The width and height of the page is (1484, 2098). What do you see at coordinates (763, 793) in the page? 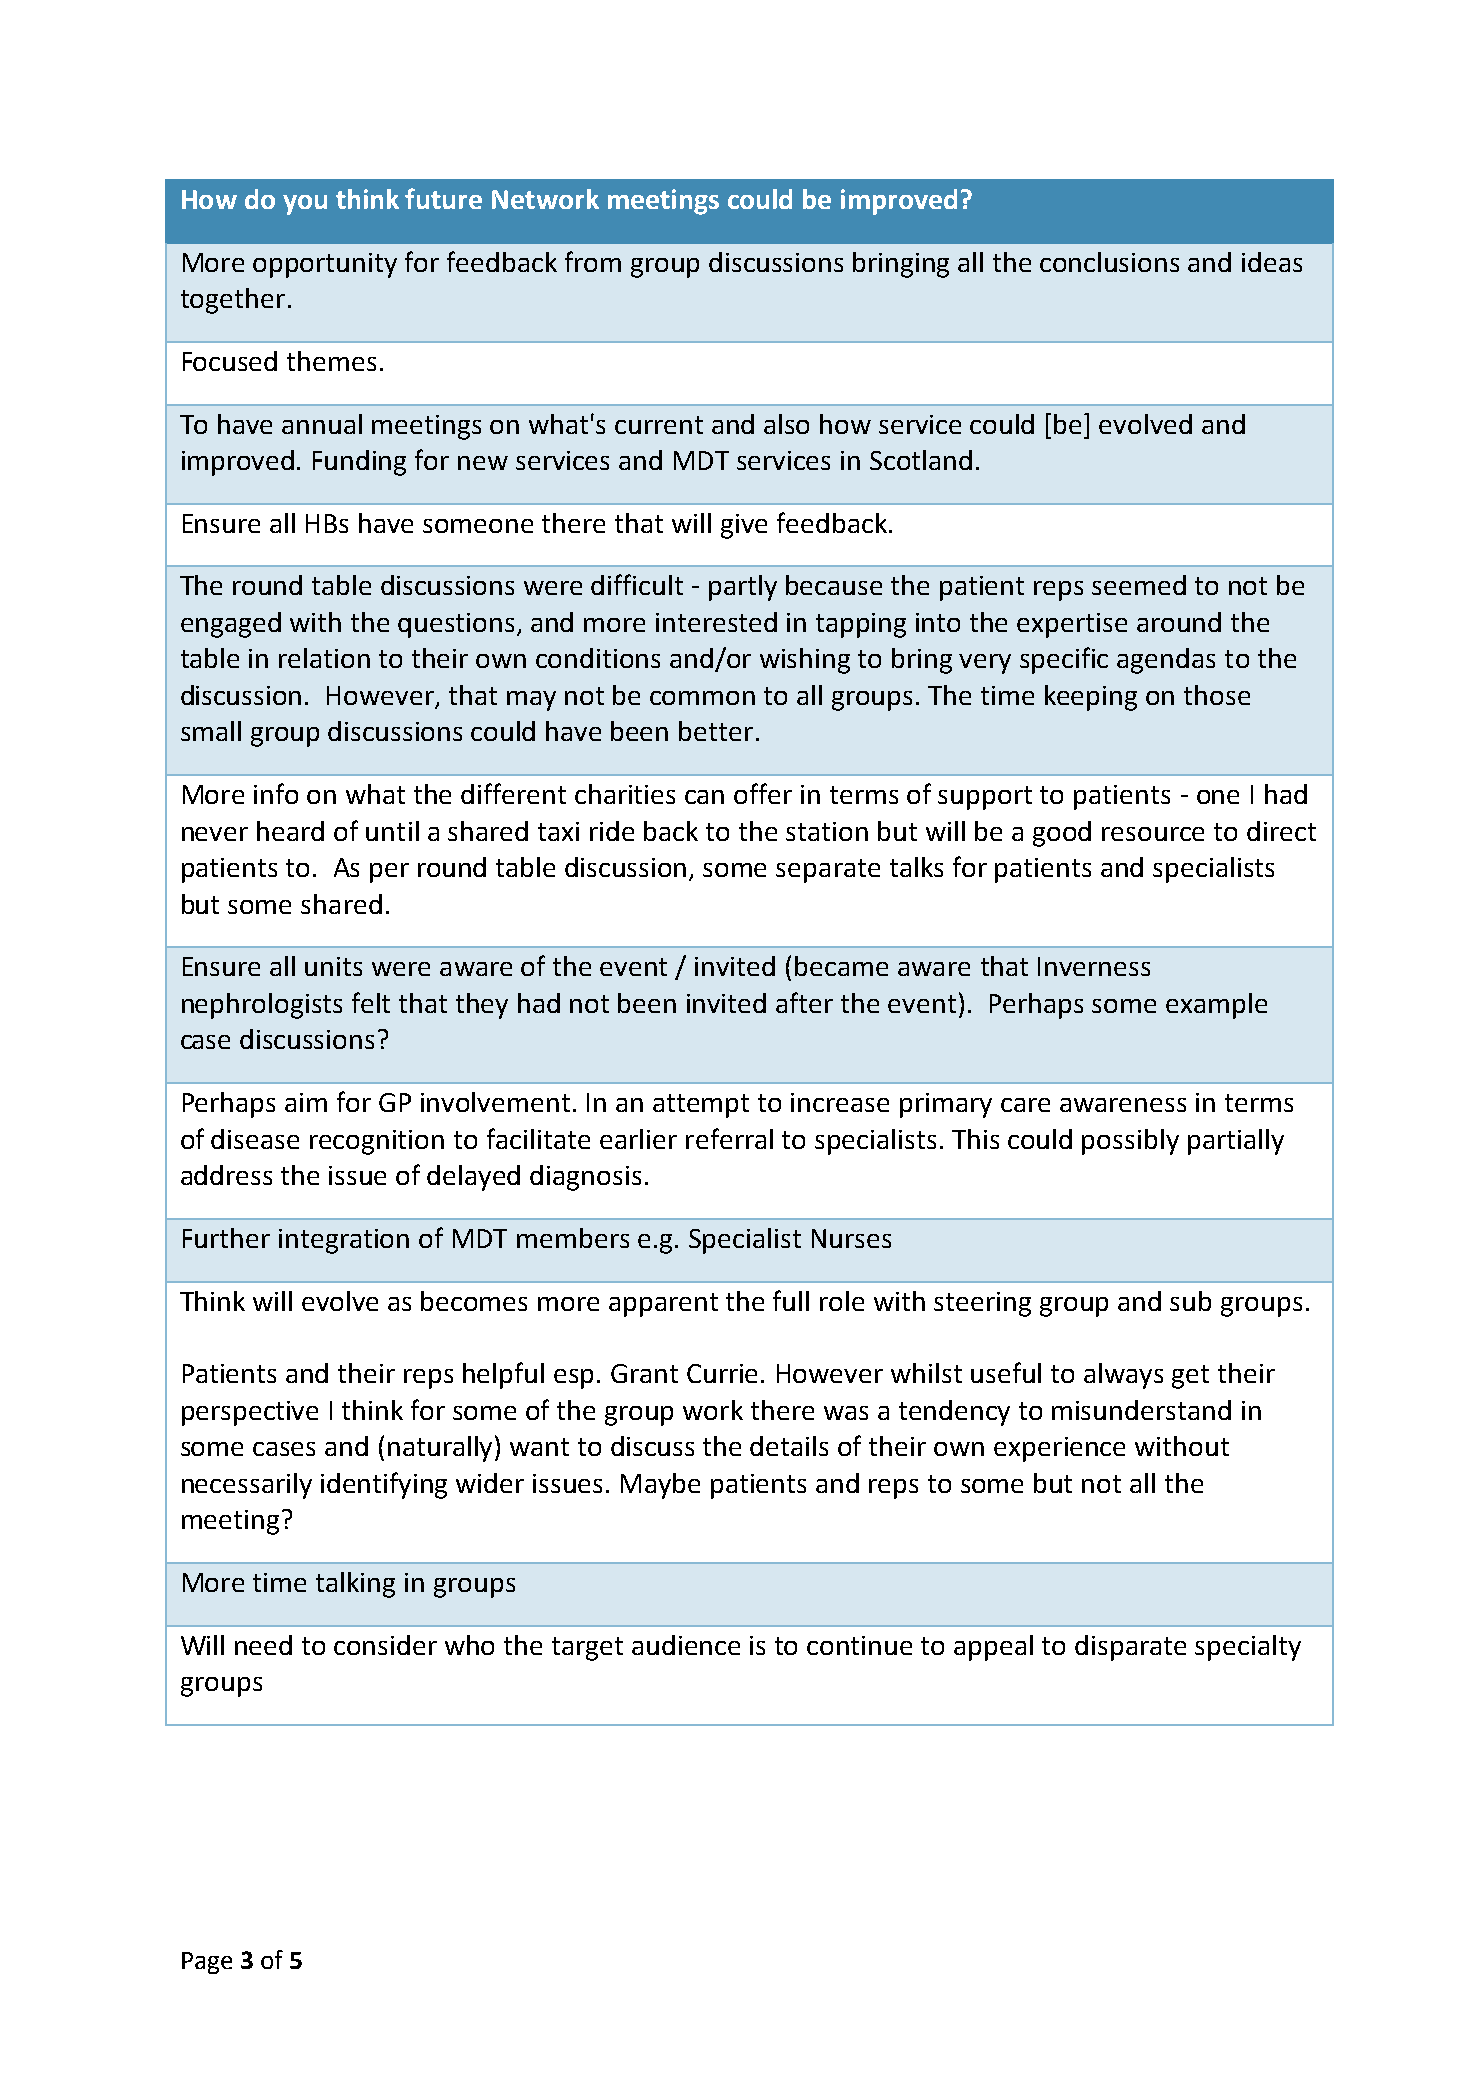
I see `offer` at bounding box center [763, 793].
